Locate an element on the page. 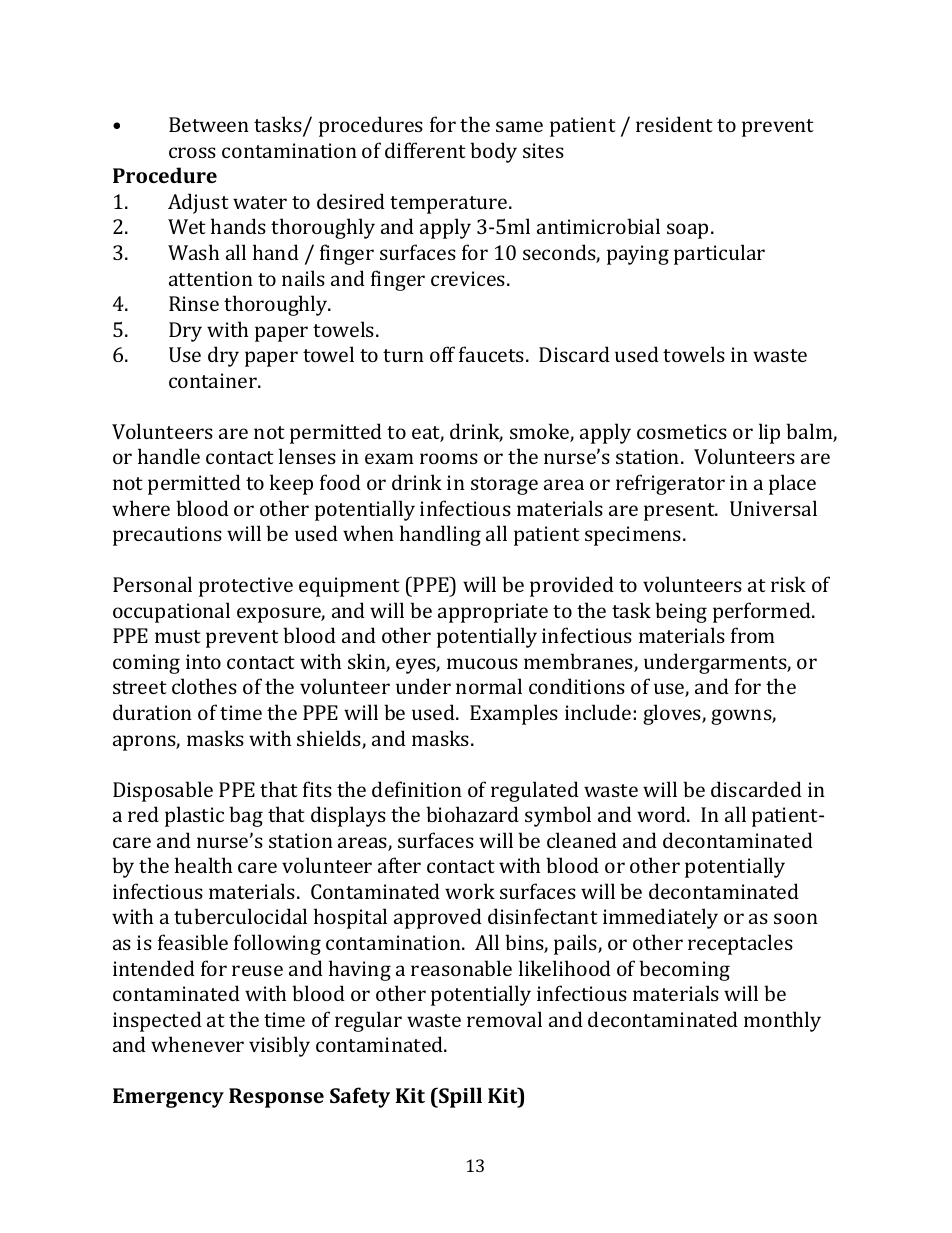  appropriate is located at coordinates (493, 613).
